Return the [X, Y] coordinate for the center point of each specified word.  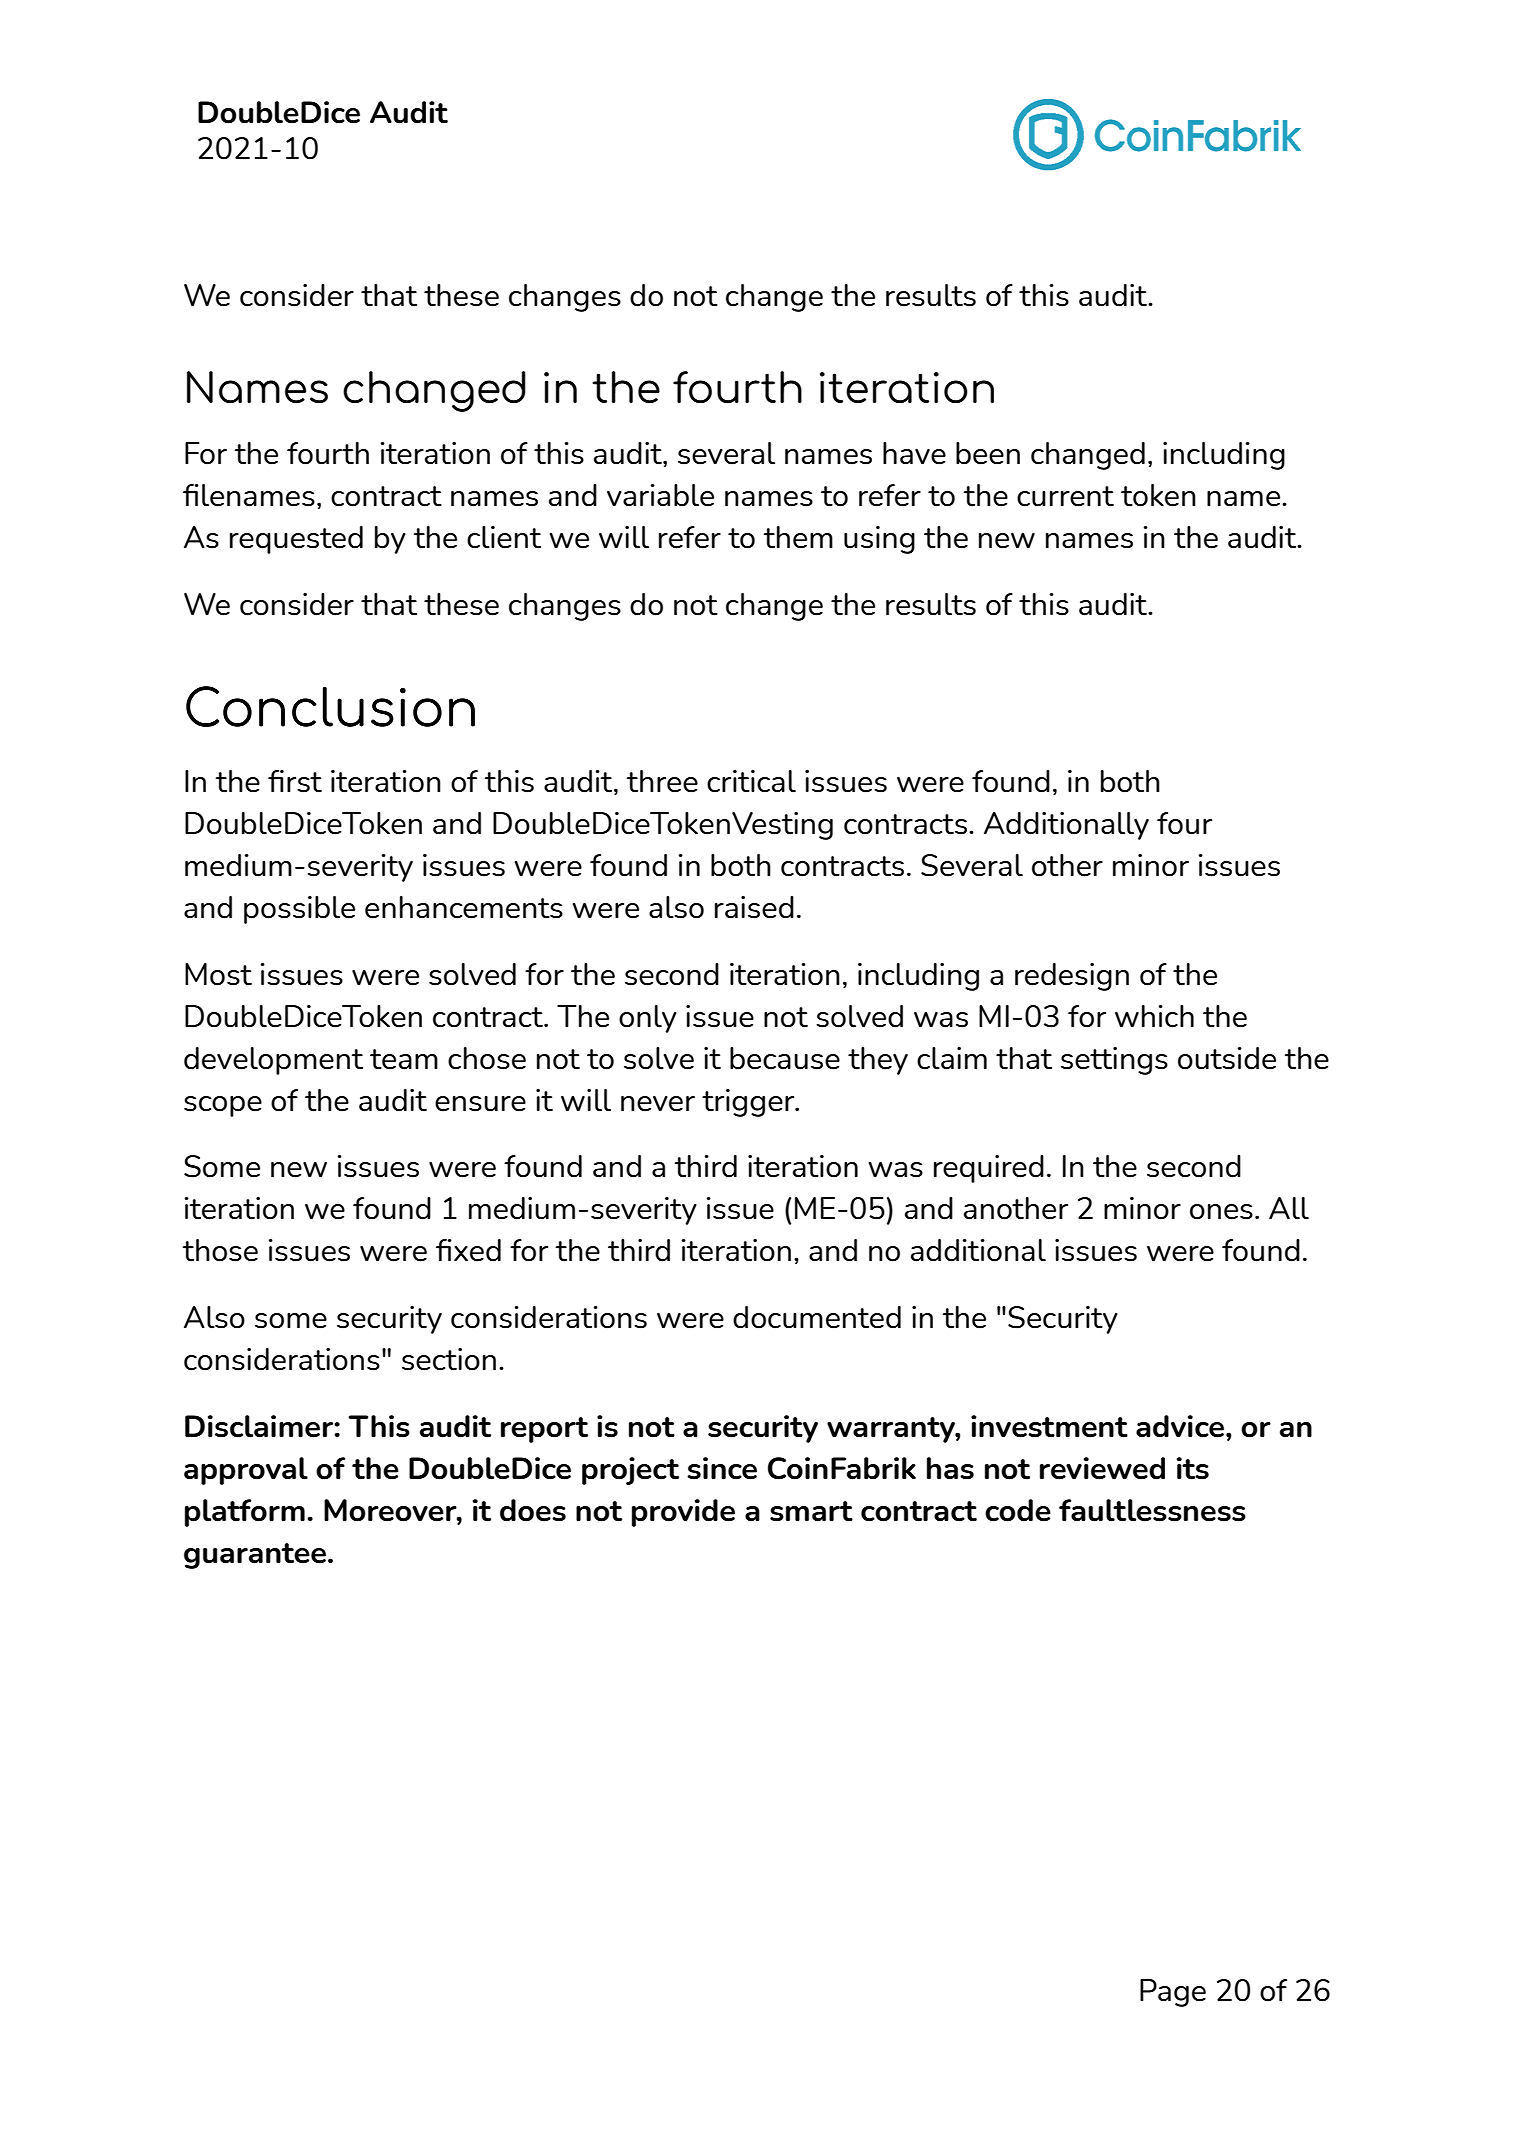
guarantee [255, 1556]
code [1018, 1510]
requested [296, 540]
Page [1173, 1993]
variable [660, 495]
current [1065, 496]
